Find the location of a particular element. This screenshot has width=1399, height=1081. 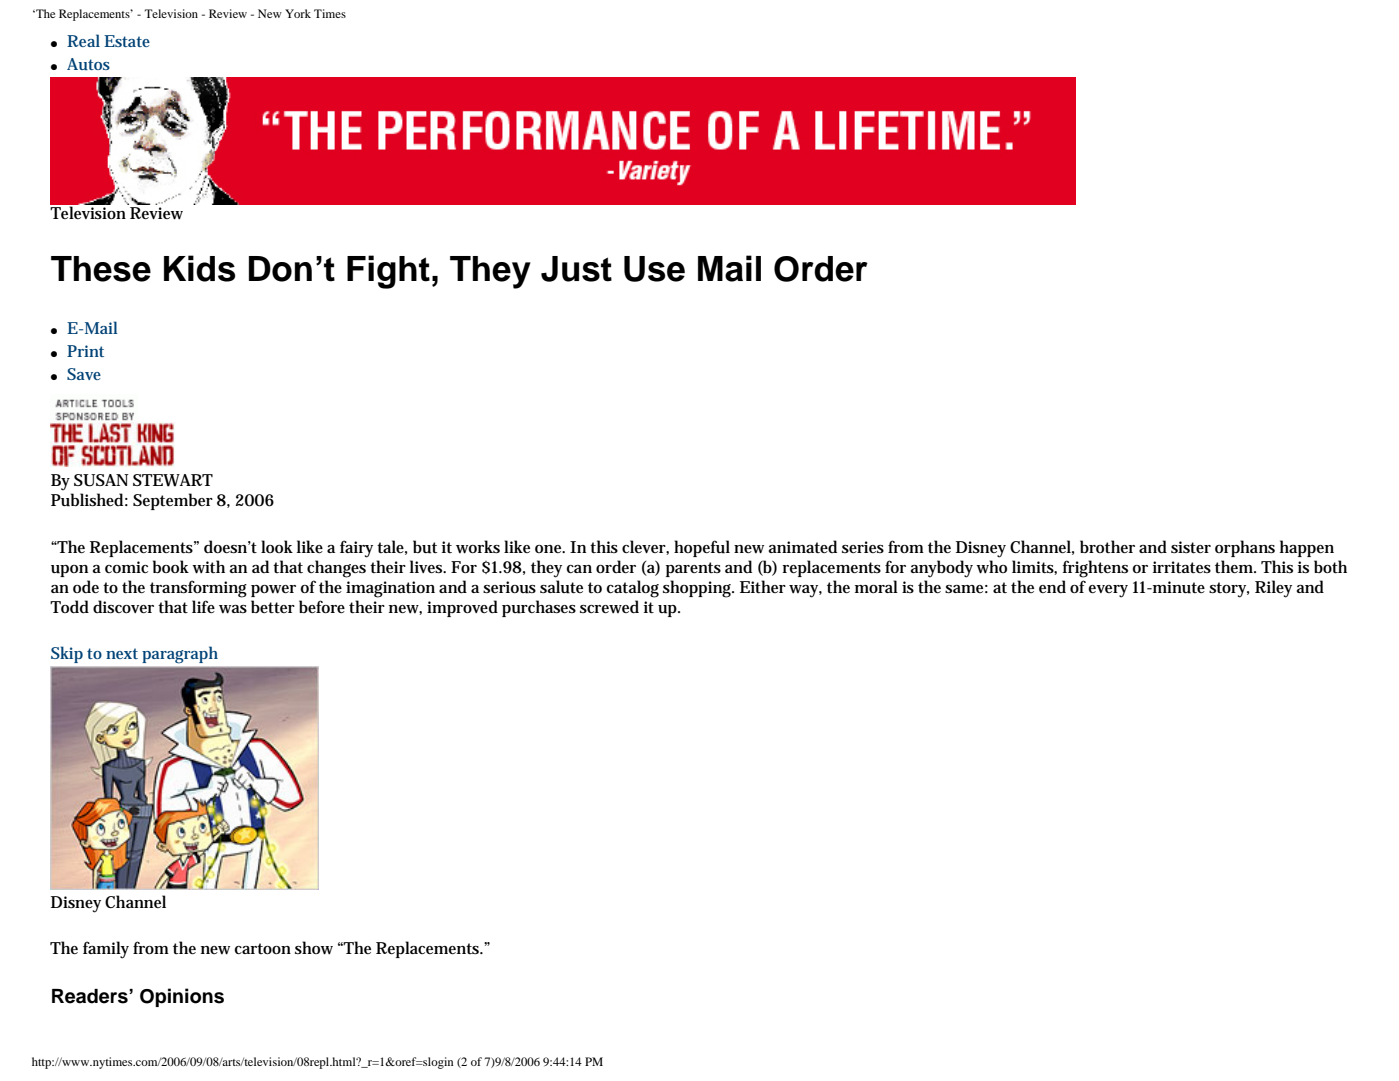

September is located at coordinates (173, 501).
